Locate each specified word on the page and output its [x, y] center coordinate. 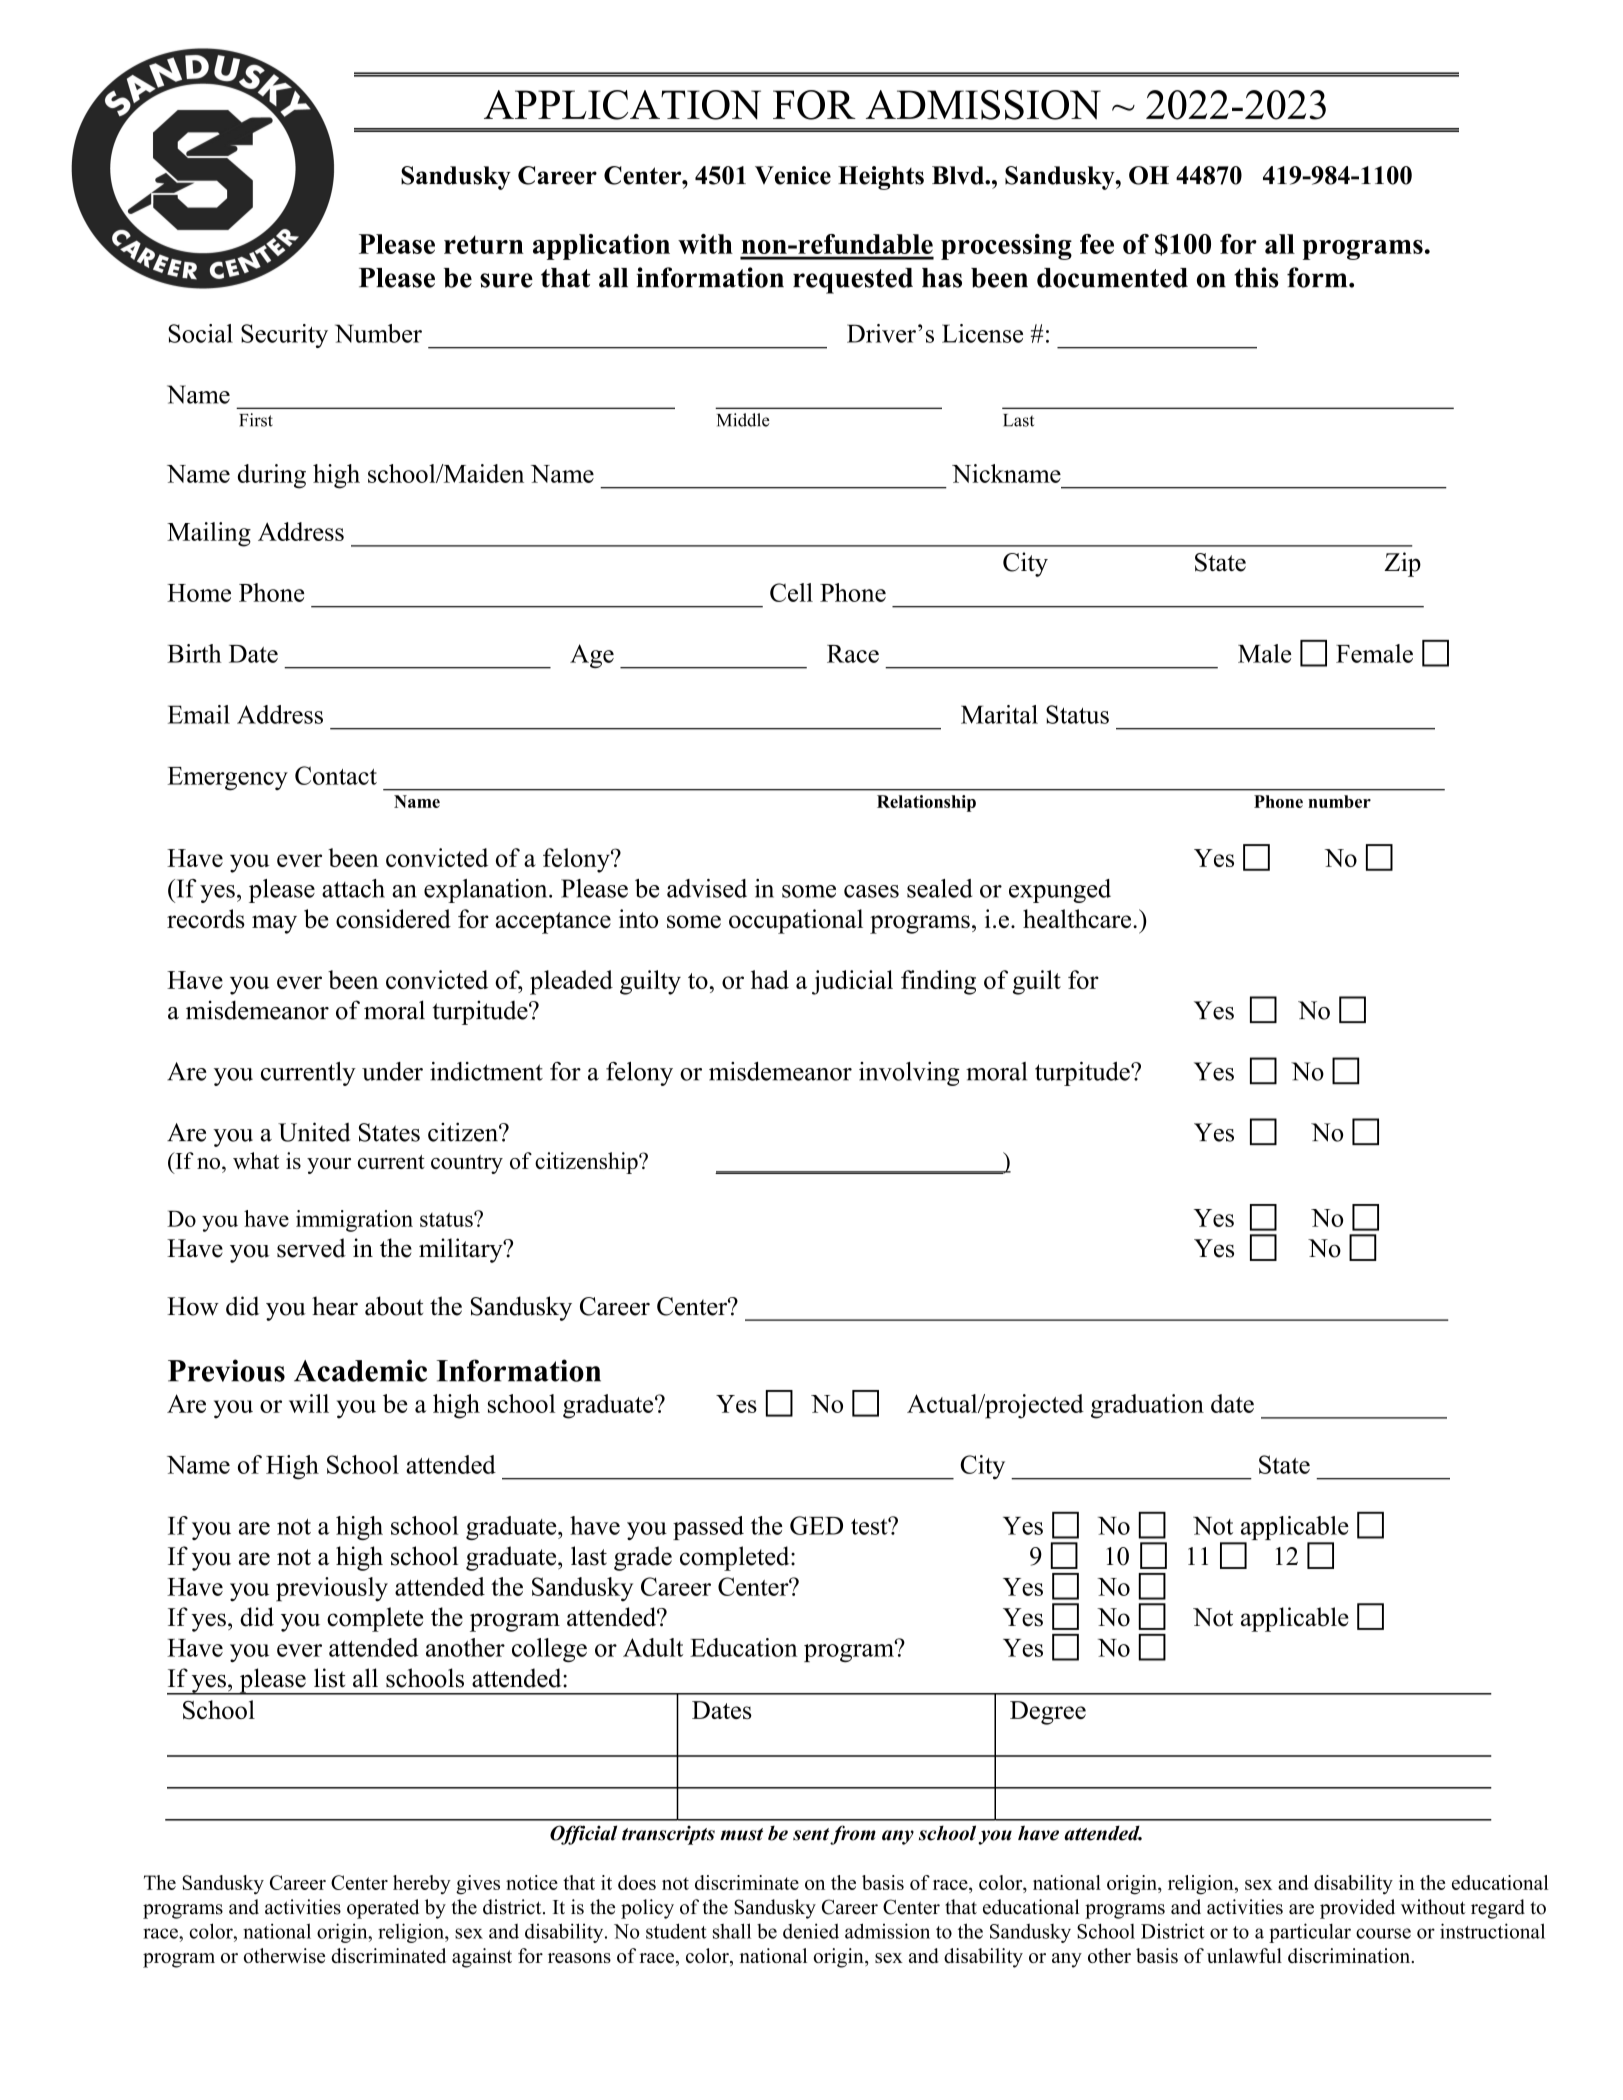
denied [811, 1931]
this [1256, 277]
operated [383, 1909]
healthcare [1078, 918]
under [392, 1071]
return [484, 244]
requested [853, 281]
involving [909, 1074]
